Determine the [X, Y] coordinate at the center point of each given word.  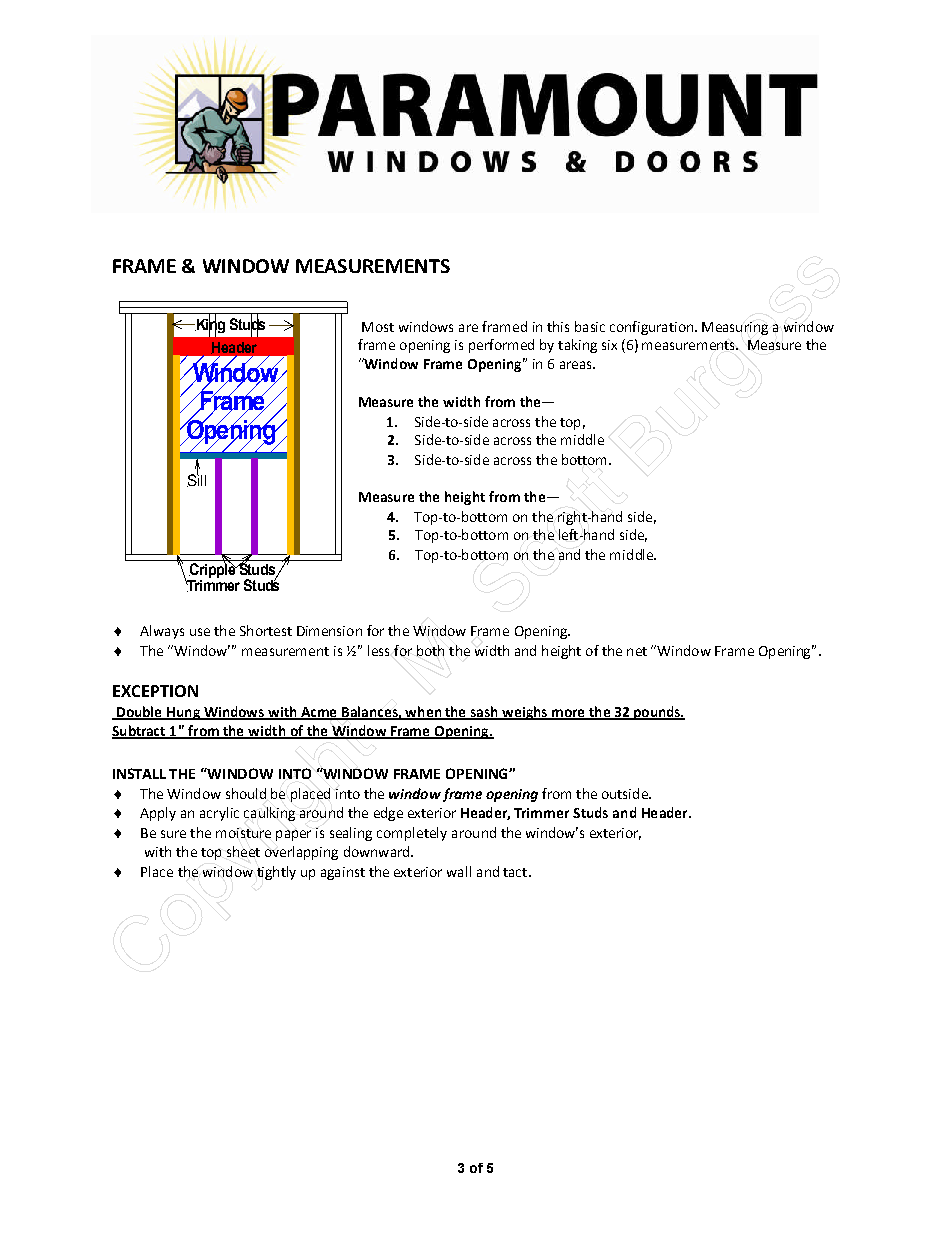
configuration [653, 328]
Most [378, 327]
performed [501, 346]
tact [516, 872]
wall [459, 871]
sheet [243, 851]
